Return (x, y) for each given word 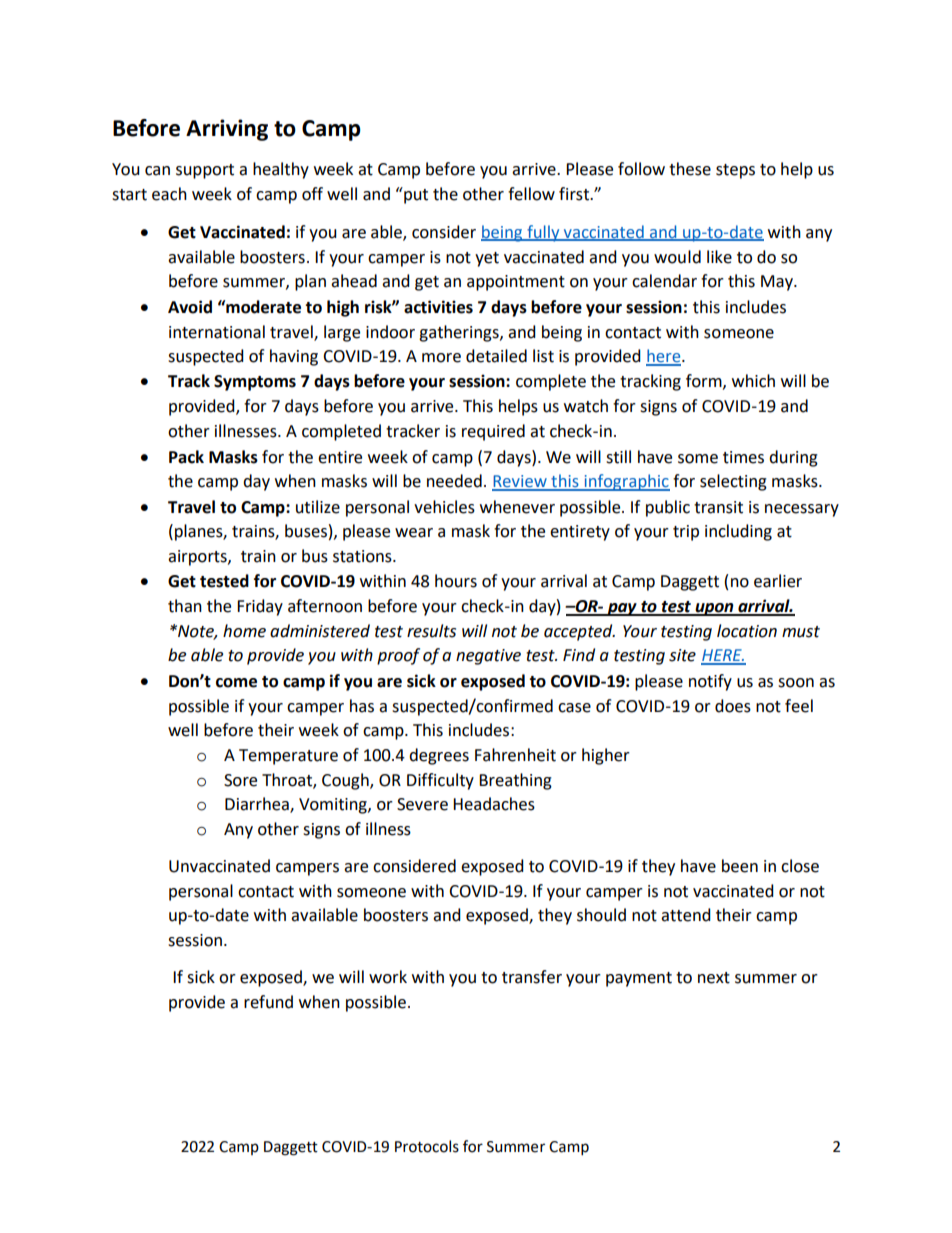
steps (735, 171)
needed (454, 481)
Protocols (427, 1146)
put (415, 195)
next (714, 978)
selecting (733, 482)
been (740, 866)
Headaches (494, 804)
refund (268, 1002)
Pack (186, 457)
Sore (240, 780)
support (205, 171)
